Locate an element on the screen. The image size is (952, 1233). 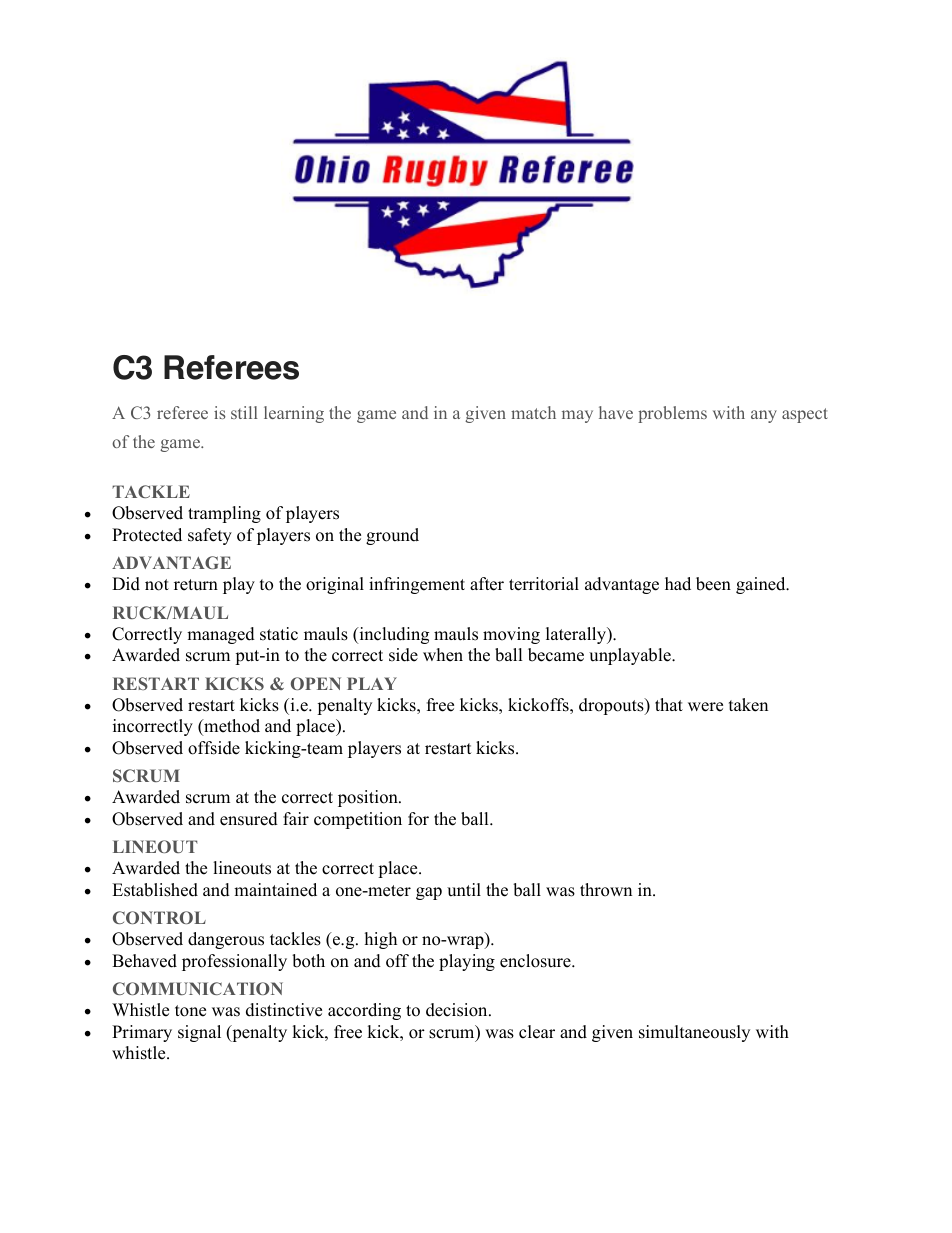
any is located at coordinates (764, 416).
